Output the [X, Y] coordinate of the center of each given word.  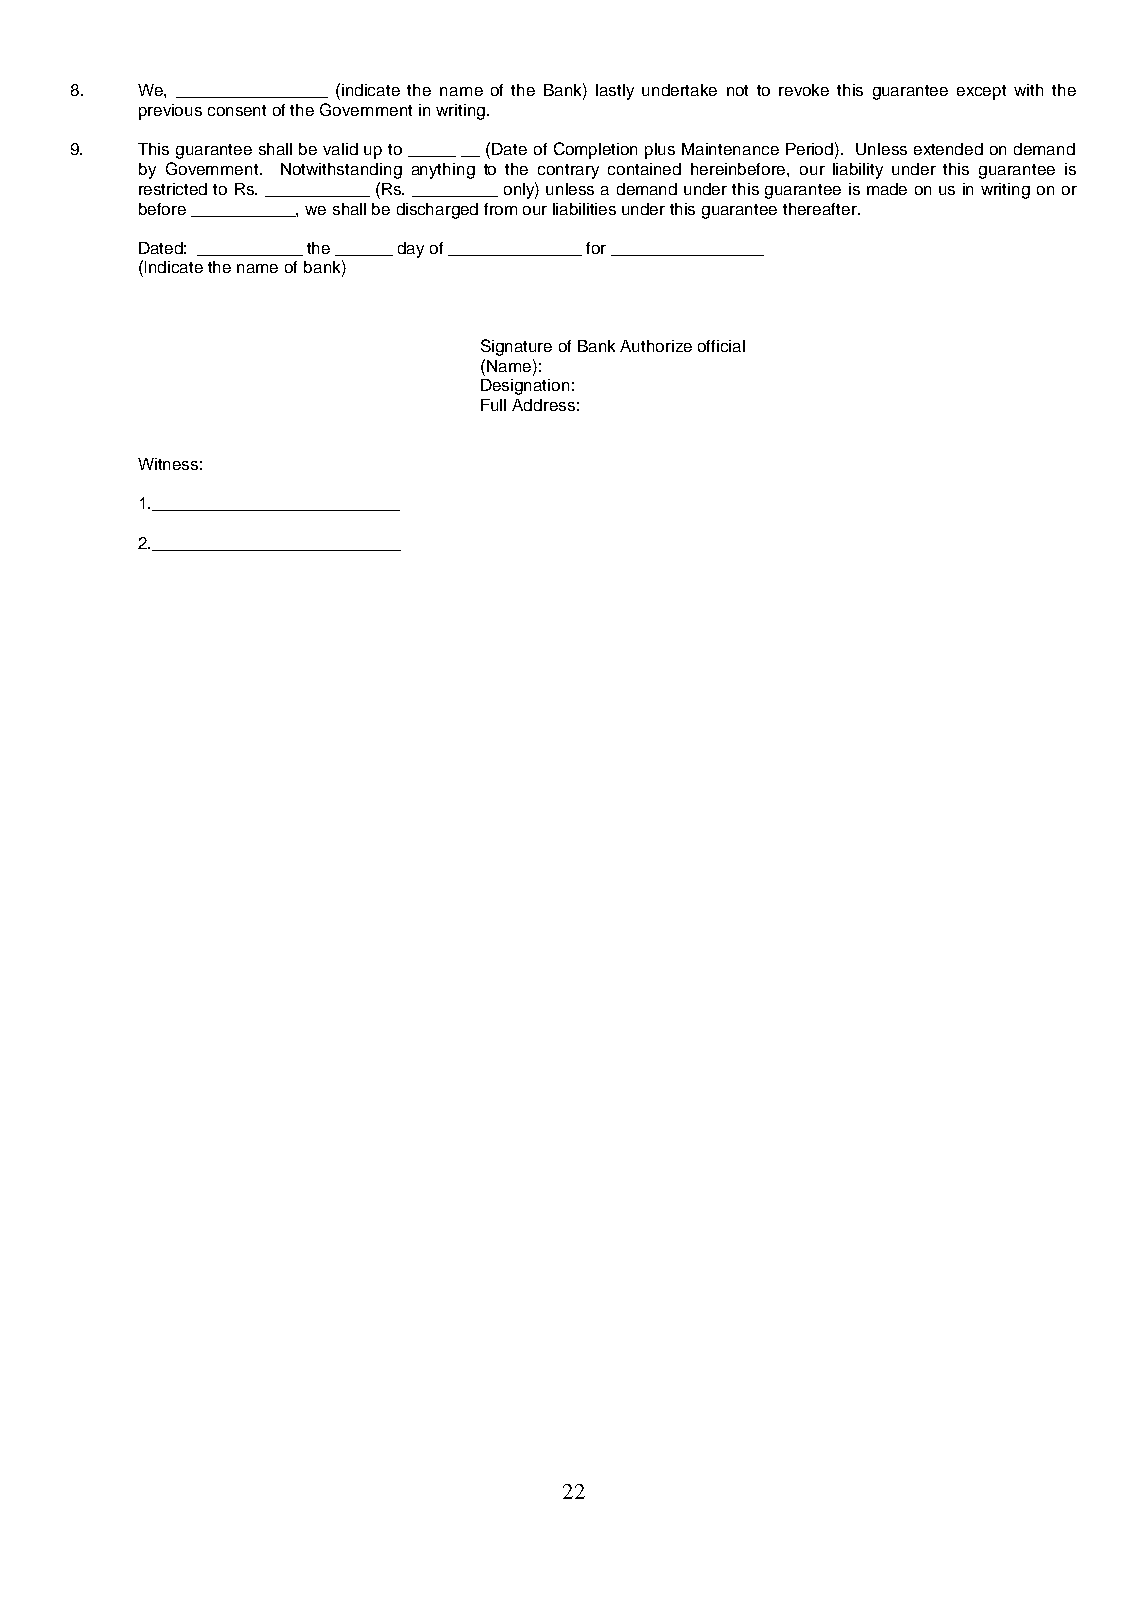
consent [237, 110]
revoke [804, 90]
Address [543, 405]
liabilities [584, 209]
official [721, 346]
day [411, 250]
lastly [615, 92]
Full [493, 405]
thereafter [821, 209]
